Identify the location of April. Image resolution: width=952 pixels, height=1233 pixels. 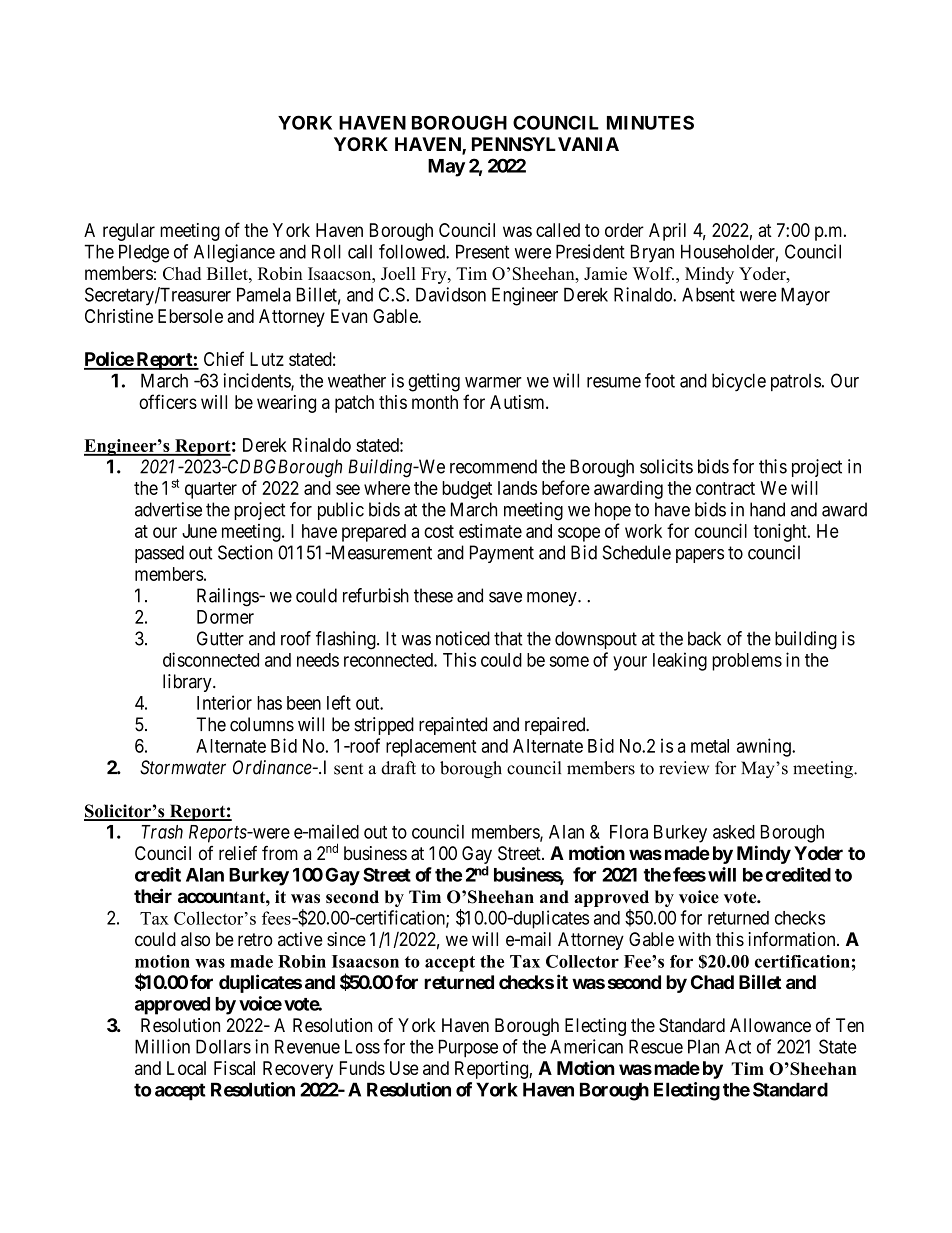
(667, 232).
